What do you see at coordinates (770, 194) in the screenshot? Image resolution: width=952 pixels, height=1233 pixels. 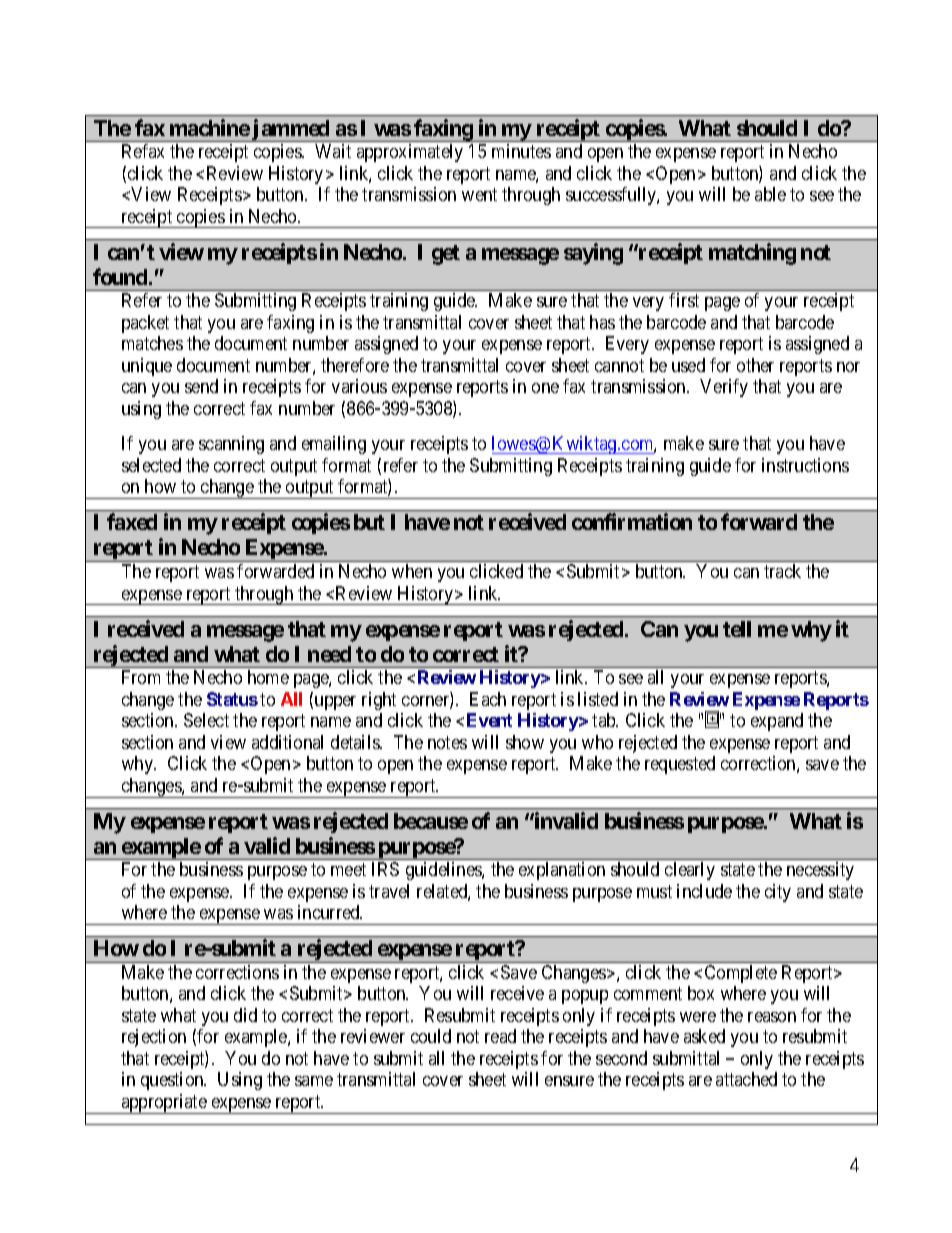 I see `able` at bounding box center [770, 194].
